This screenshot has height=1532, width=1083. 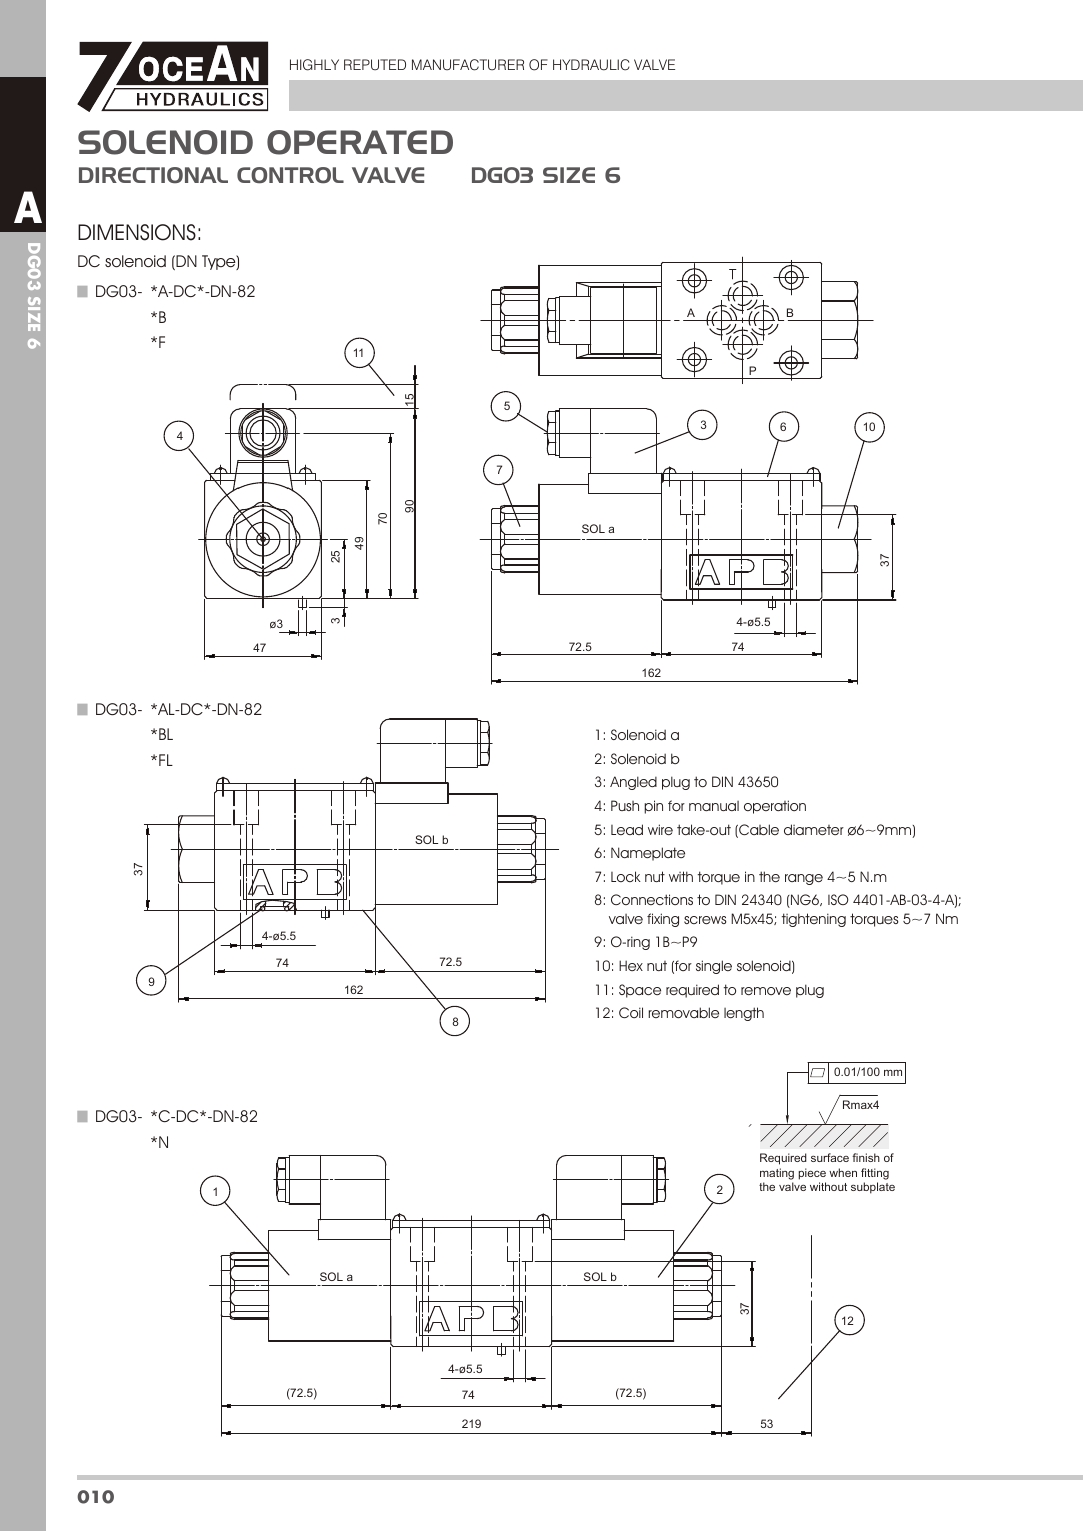 What do you see at coordinates (468, 65) in the screenshot?
I see `MANUFACTURER` at bounding box center [468, 65].
